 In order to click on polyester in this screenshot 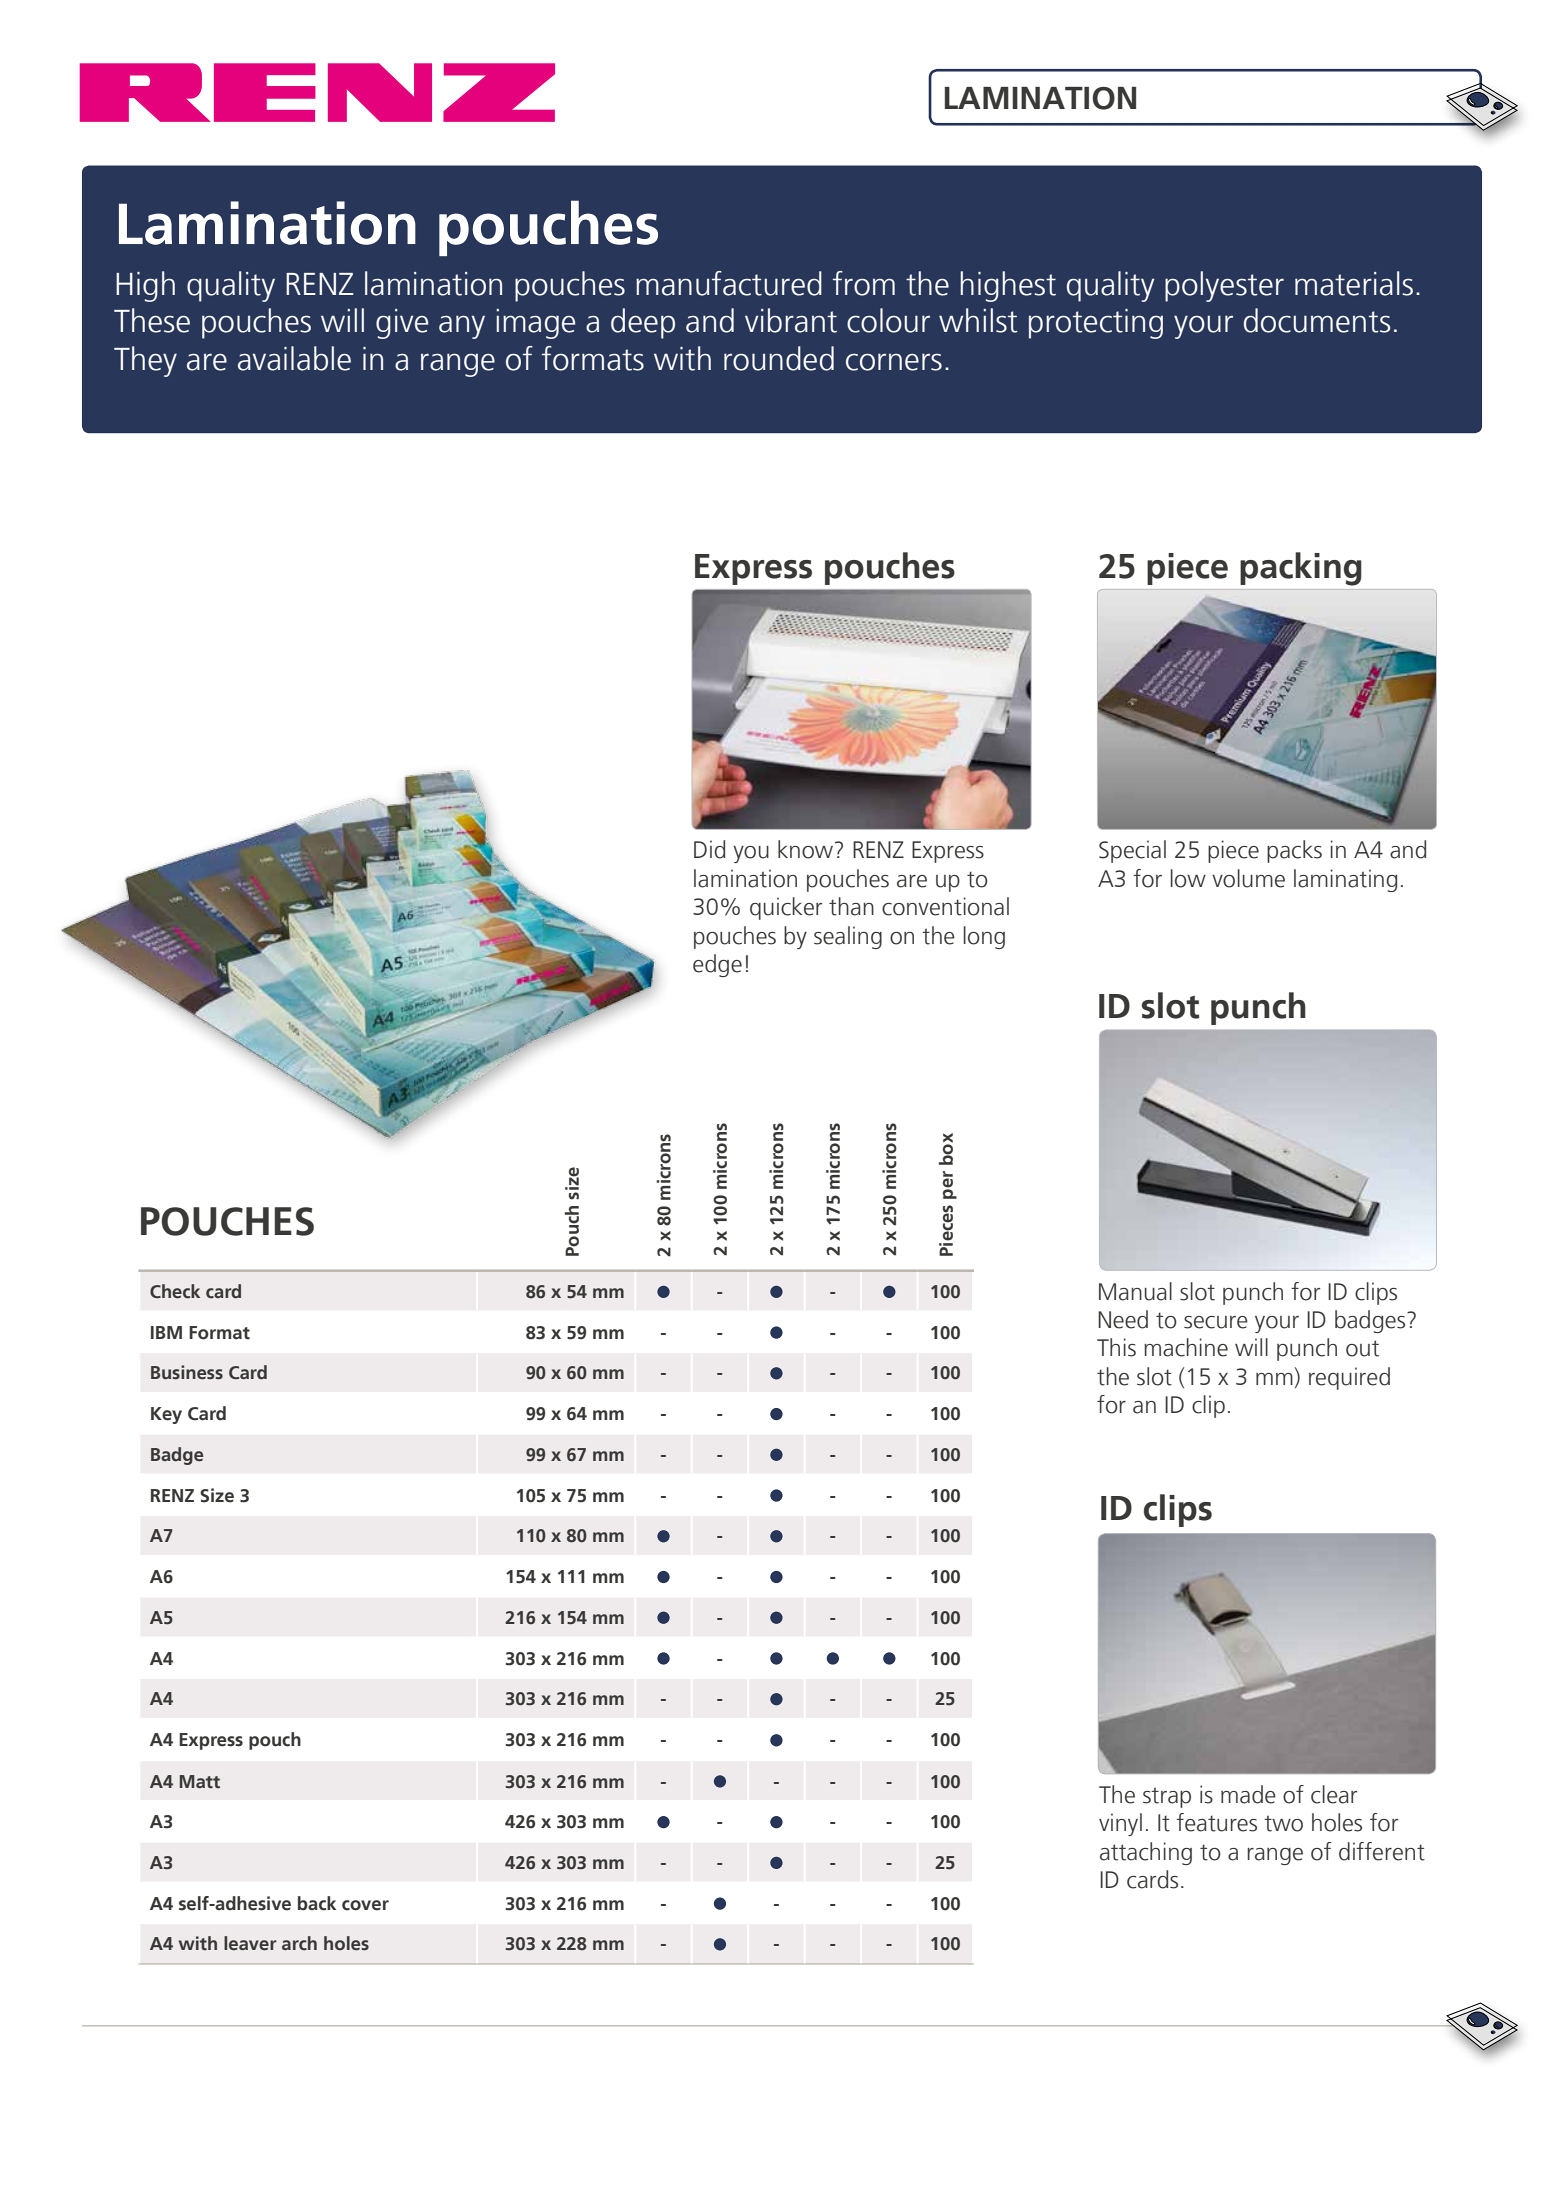, I will do `click(1224, 286)`.
